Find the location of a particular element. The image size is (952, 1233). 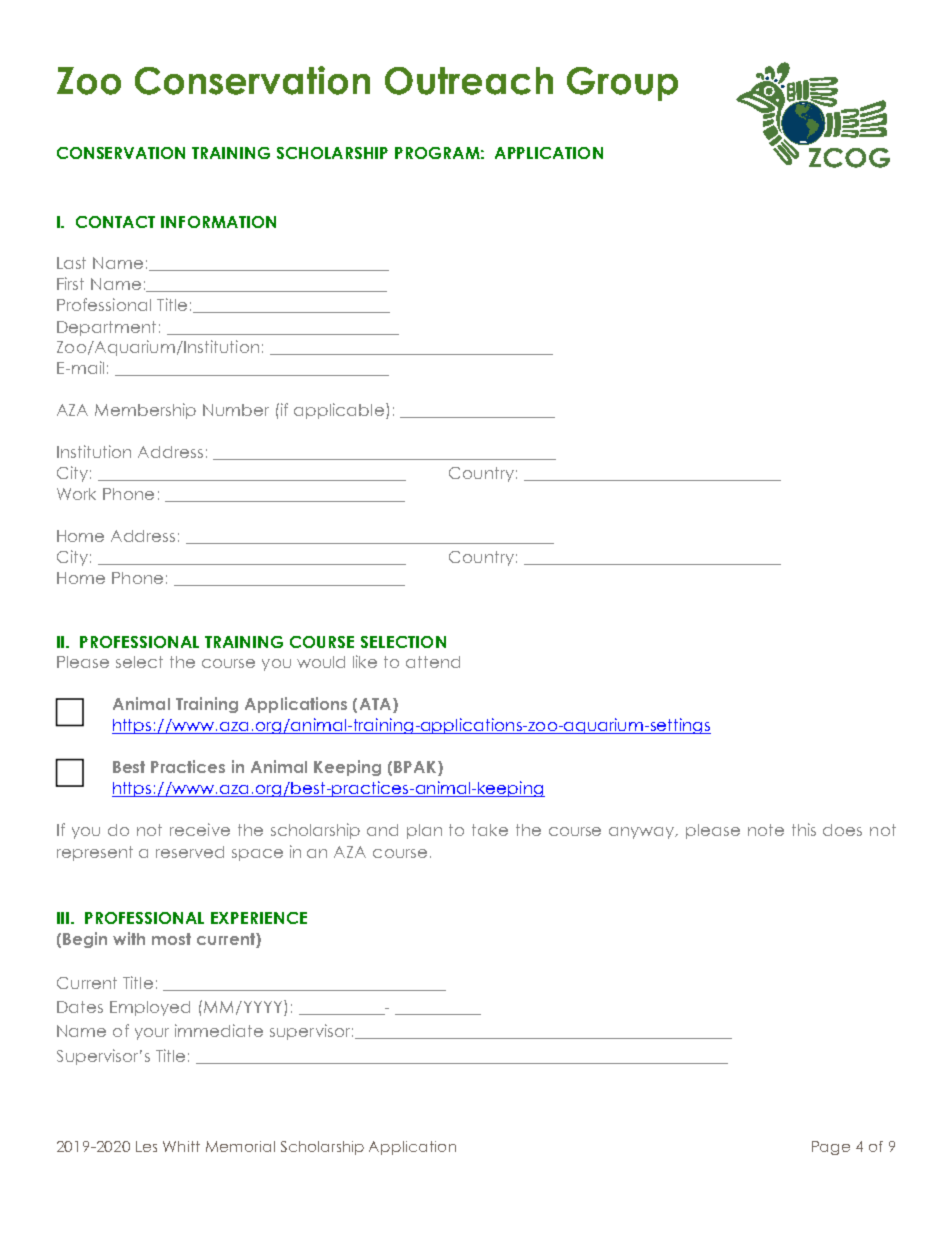

CONTACT is located at coordinates (115, 222).
